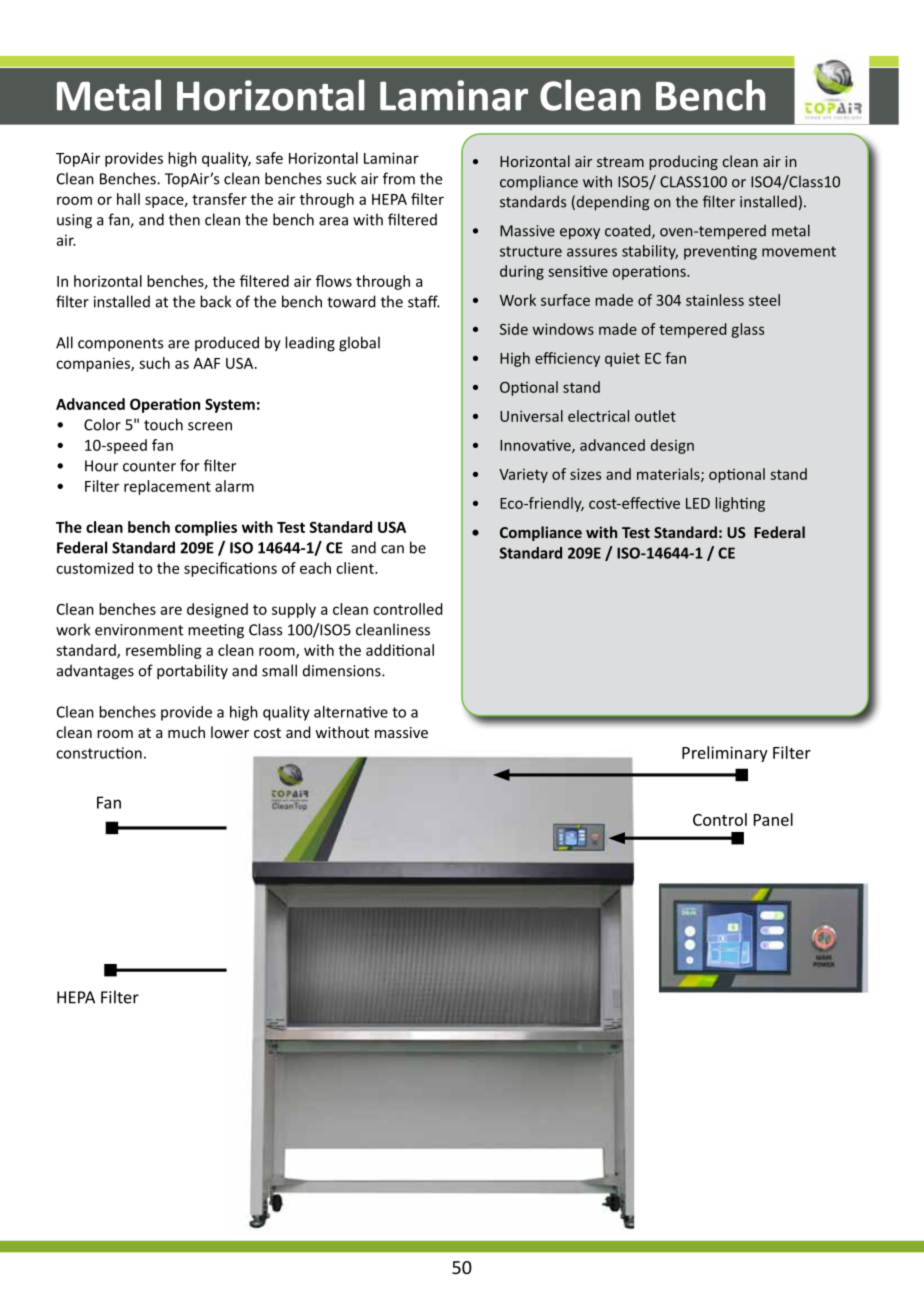 Image resolution: width=924 pixels, height=1308 pixels. I want to click on producing, so click(683, 162).
